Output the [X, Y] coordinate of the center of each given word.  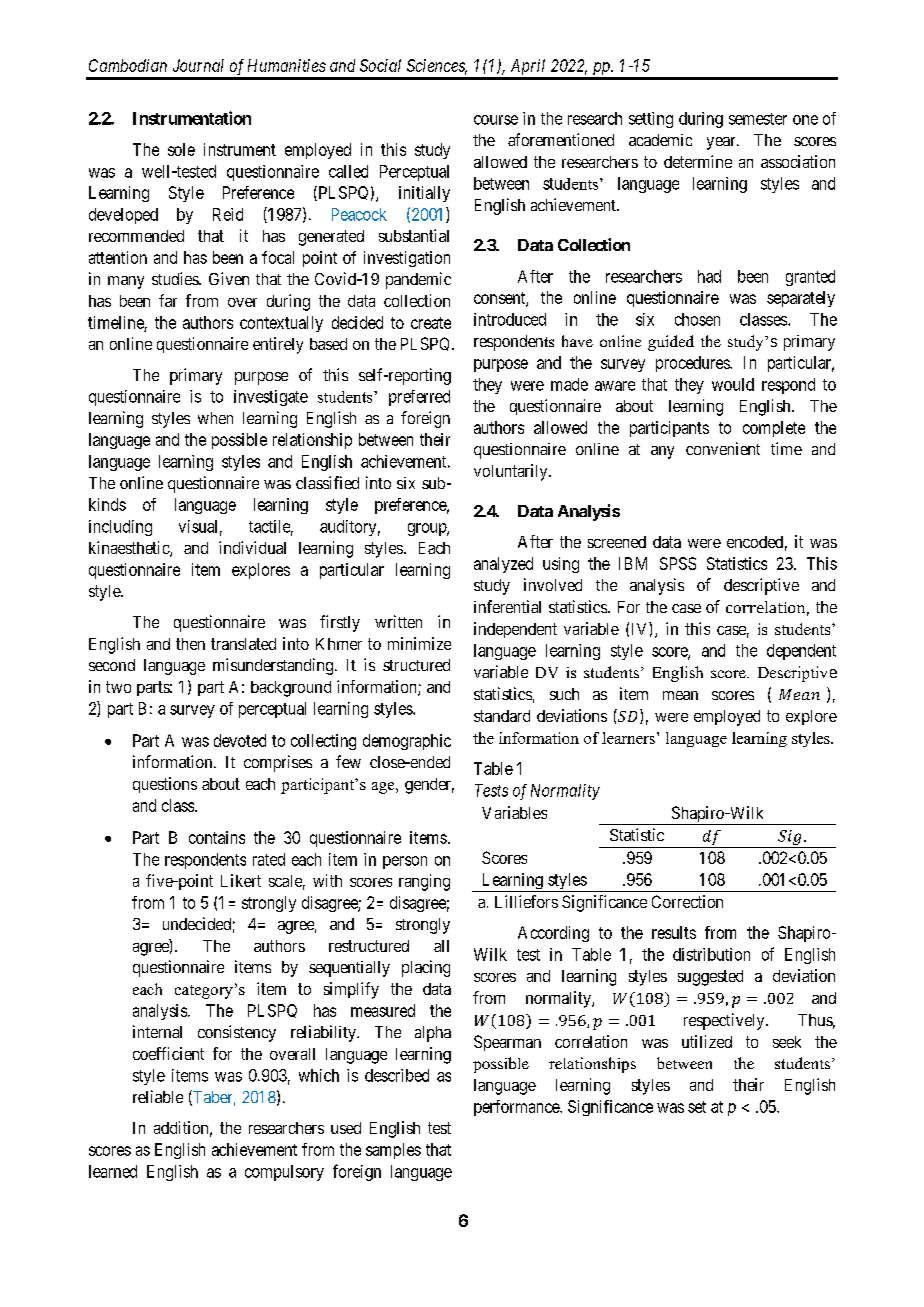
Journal [198, 65]
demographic [407, 742]
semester [758, 119]
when [215, 418]
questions [165, 785]
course [496, 120]
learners [628, 738]
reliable [158, 1096]
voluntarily [512, 472]
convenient [723, 448]
